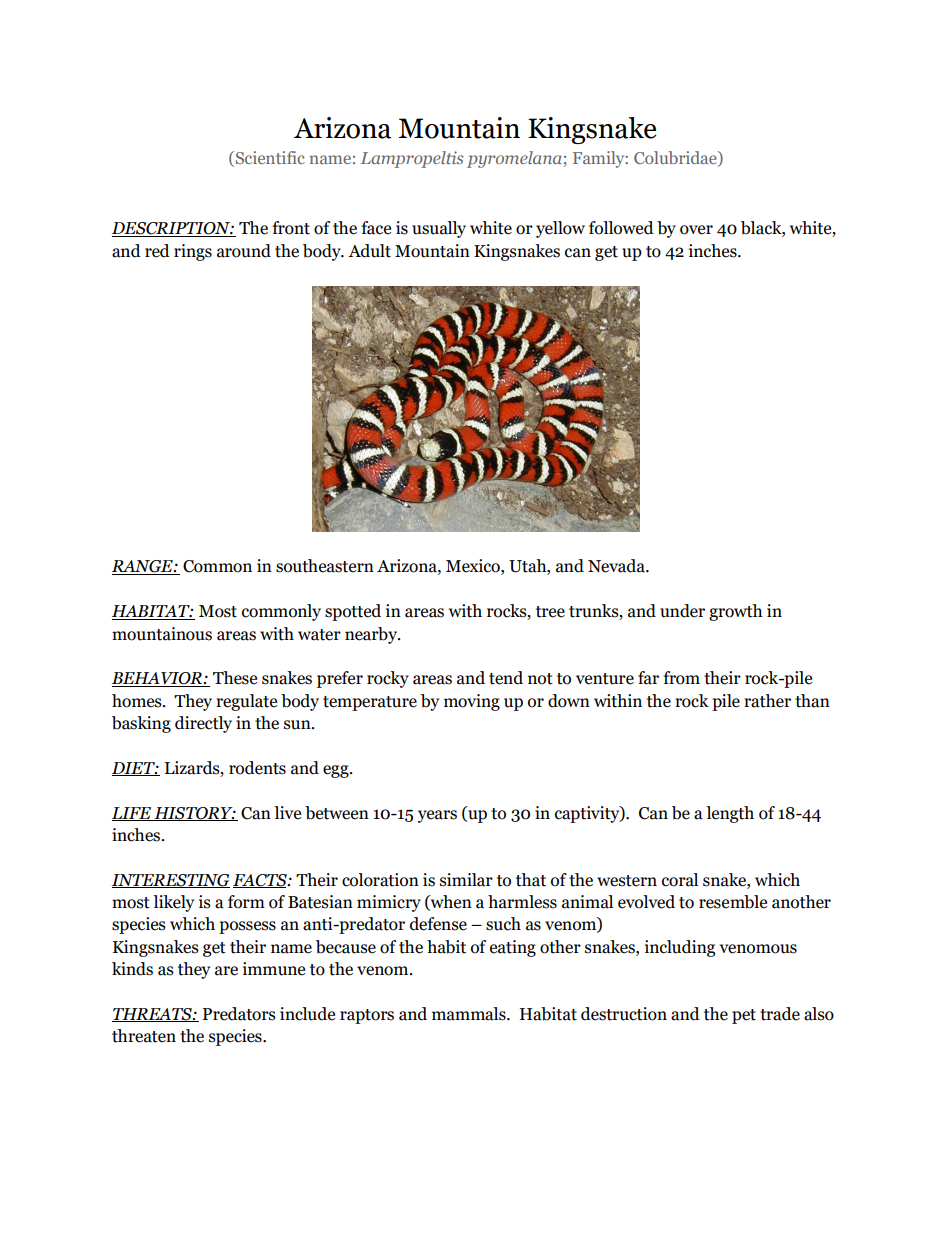 The height and width of the document is (1233, 952). What do you see at coordinates (325, 566) in the document?
I see `southeastern` at bounding box center [325, 566].
